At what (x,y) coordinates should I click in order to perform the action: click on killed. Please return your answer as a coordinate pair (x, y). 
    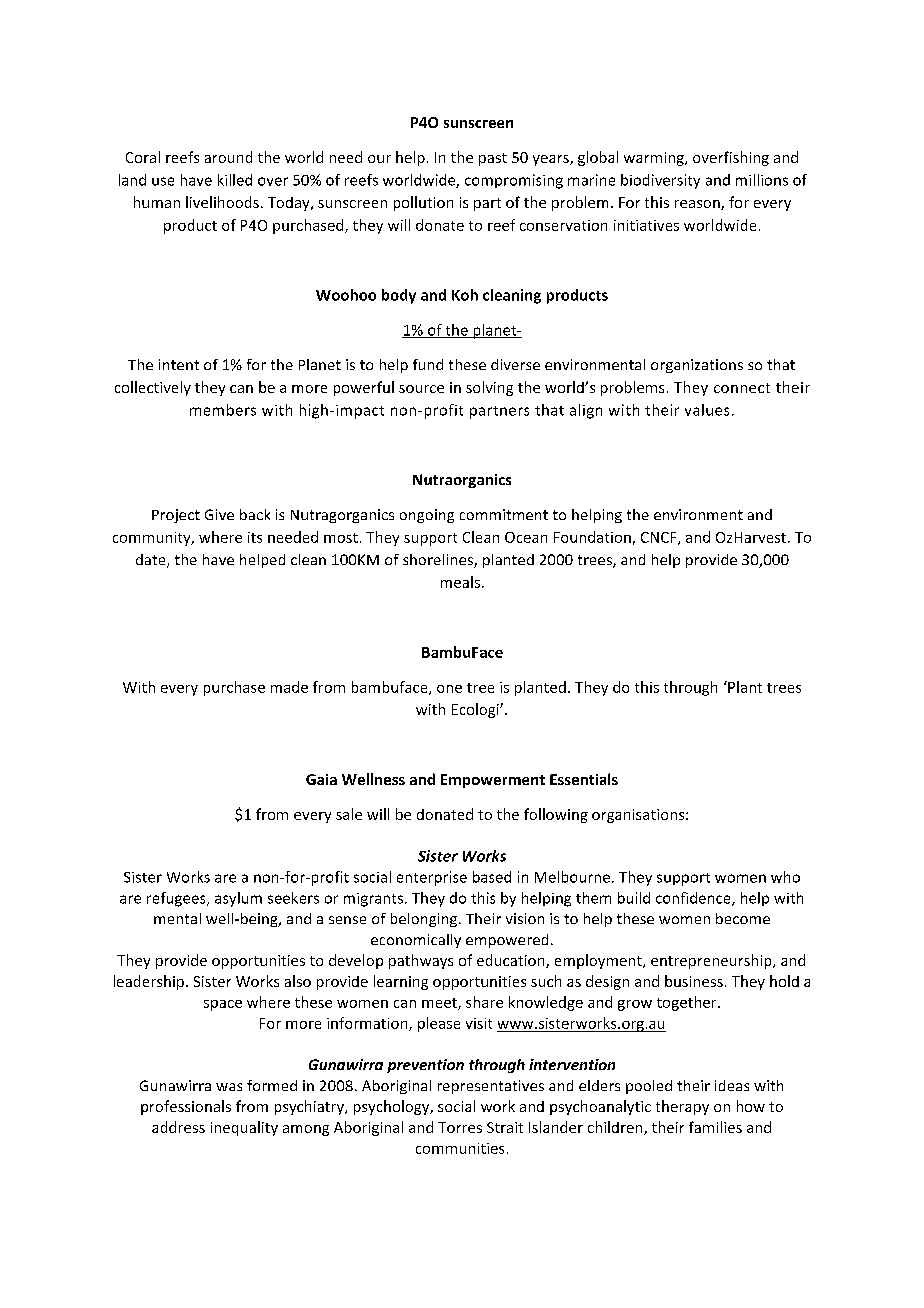
    Looking at the image, I should click on (235, 180).
